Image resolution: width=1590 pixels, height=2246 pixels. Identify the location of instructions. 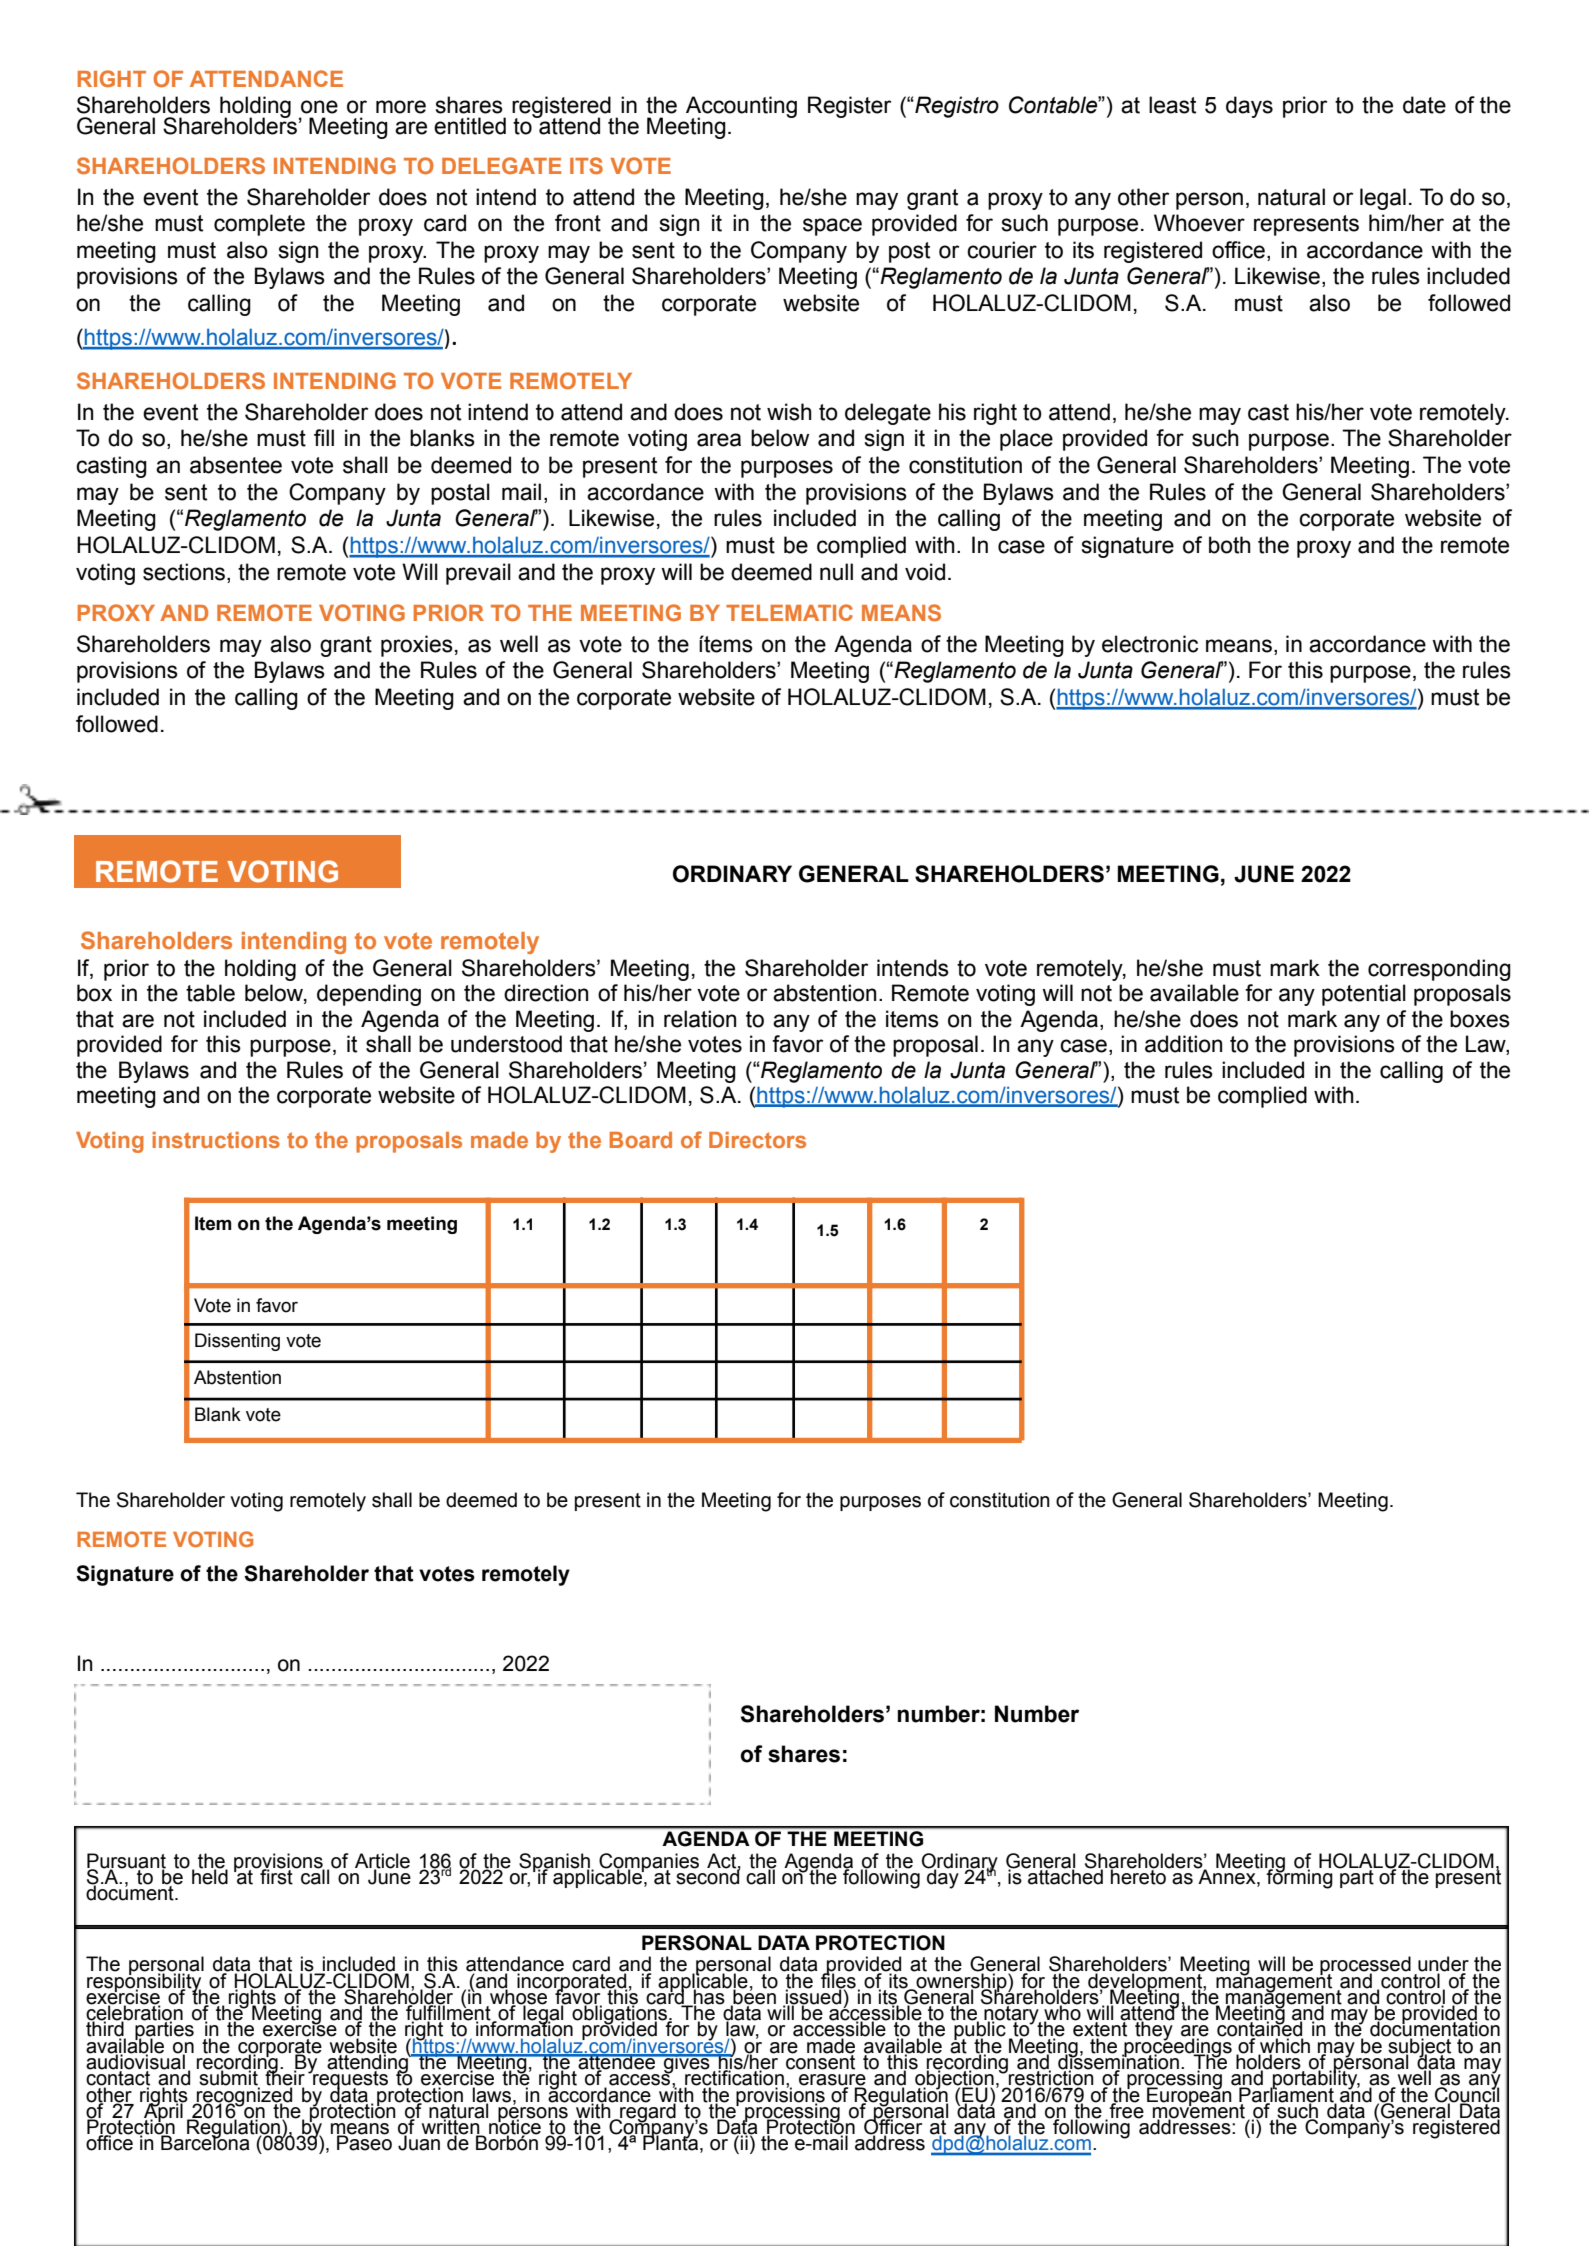
(216, 1140).
